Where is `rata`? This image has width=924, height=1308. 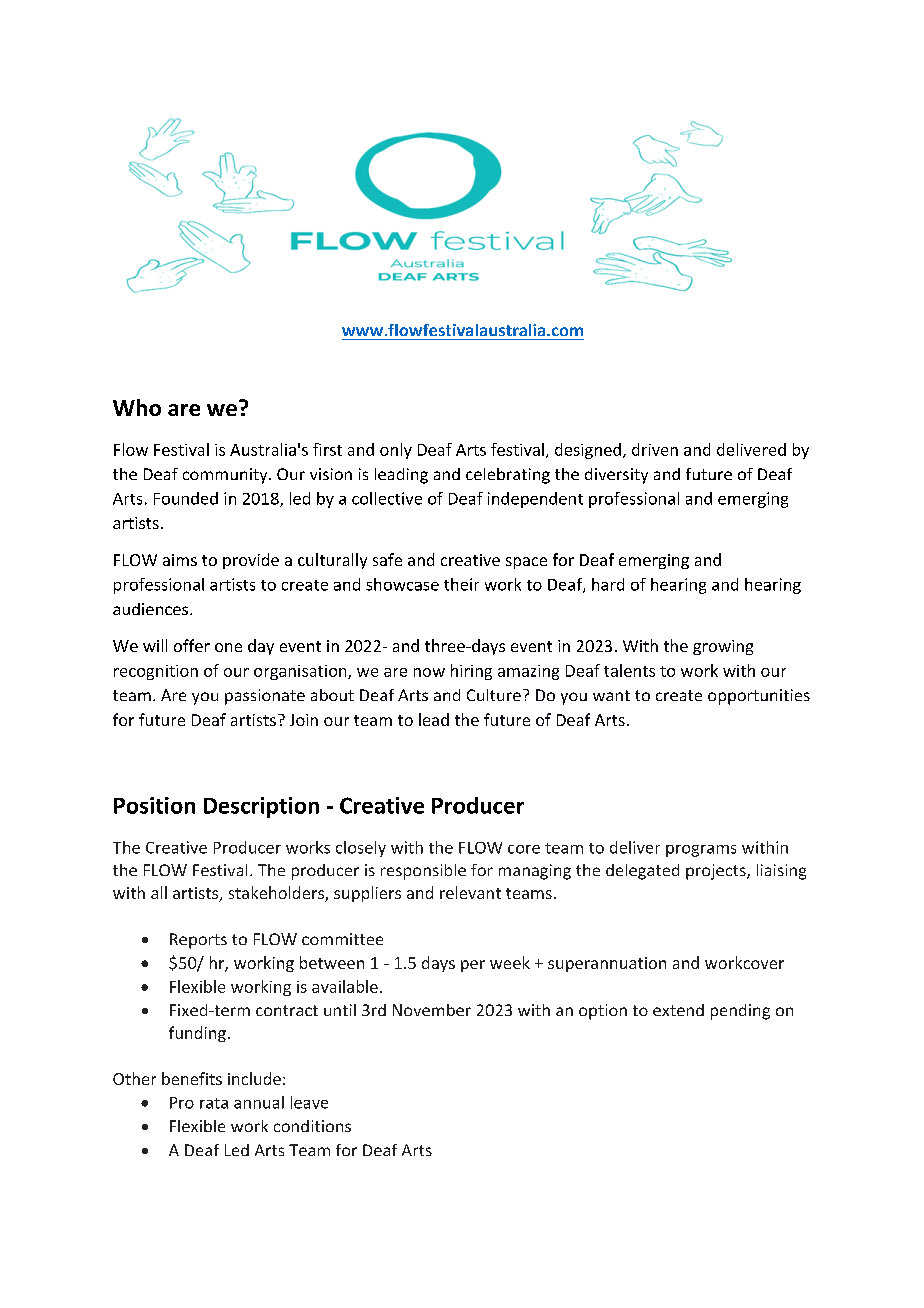 rata is located at coordinates (214, 1103).
